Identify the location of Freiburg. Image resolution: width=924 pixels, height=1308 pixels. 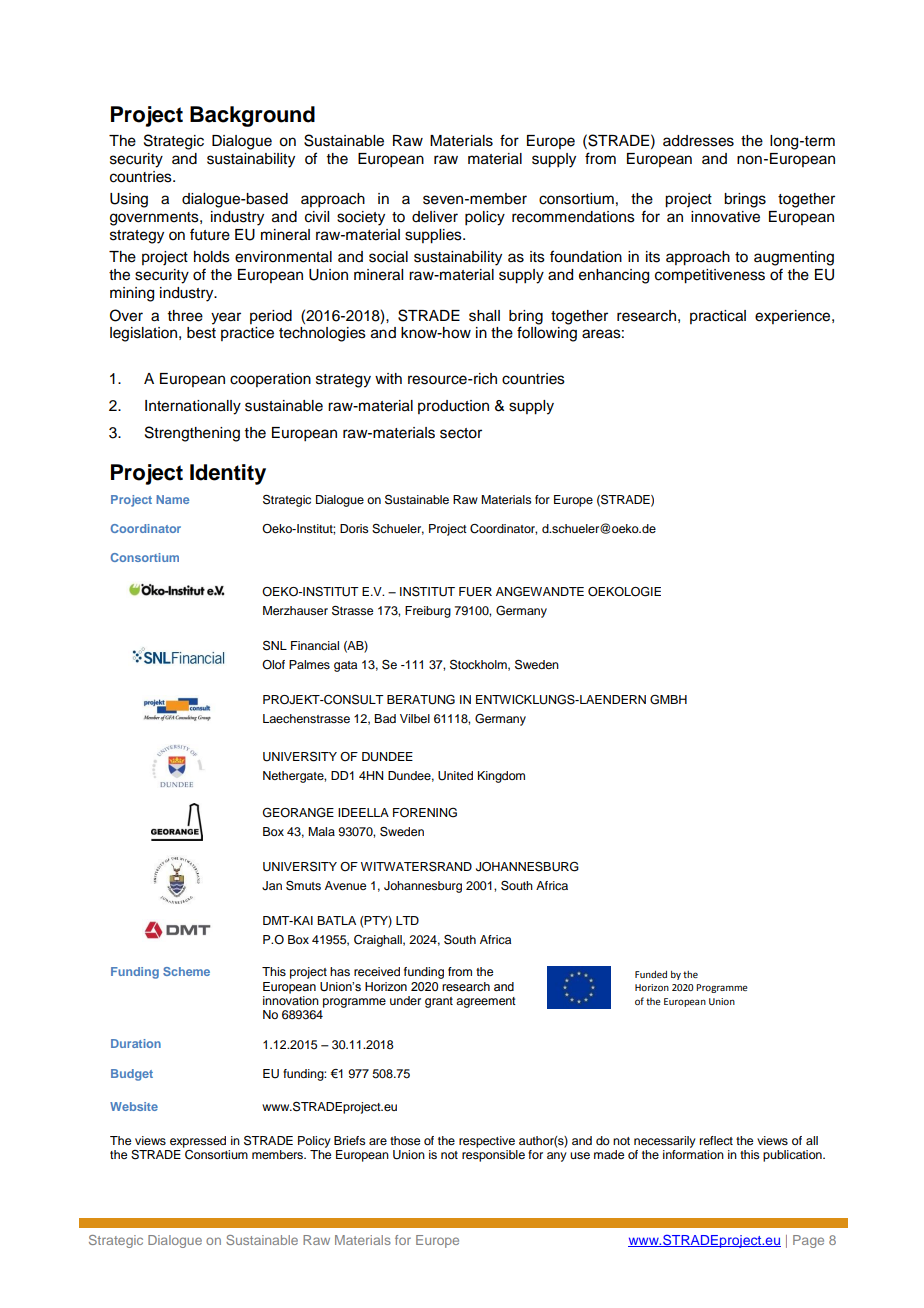
(428, 612).
